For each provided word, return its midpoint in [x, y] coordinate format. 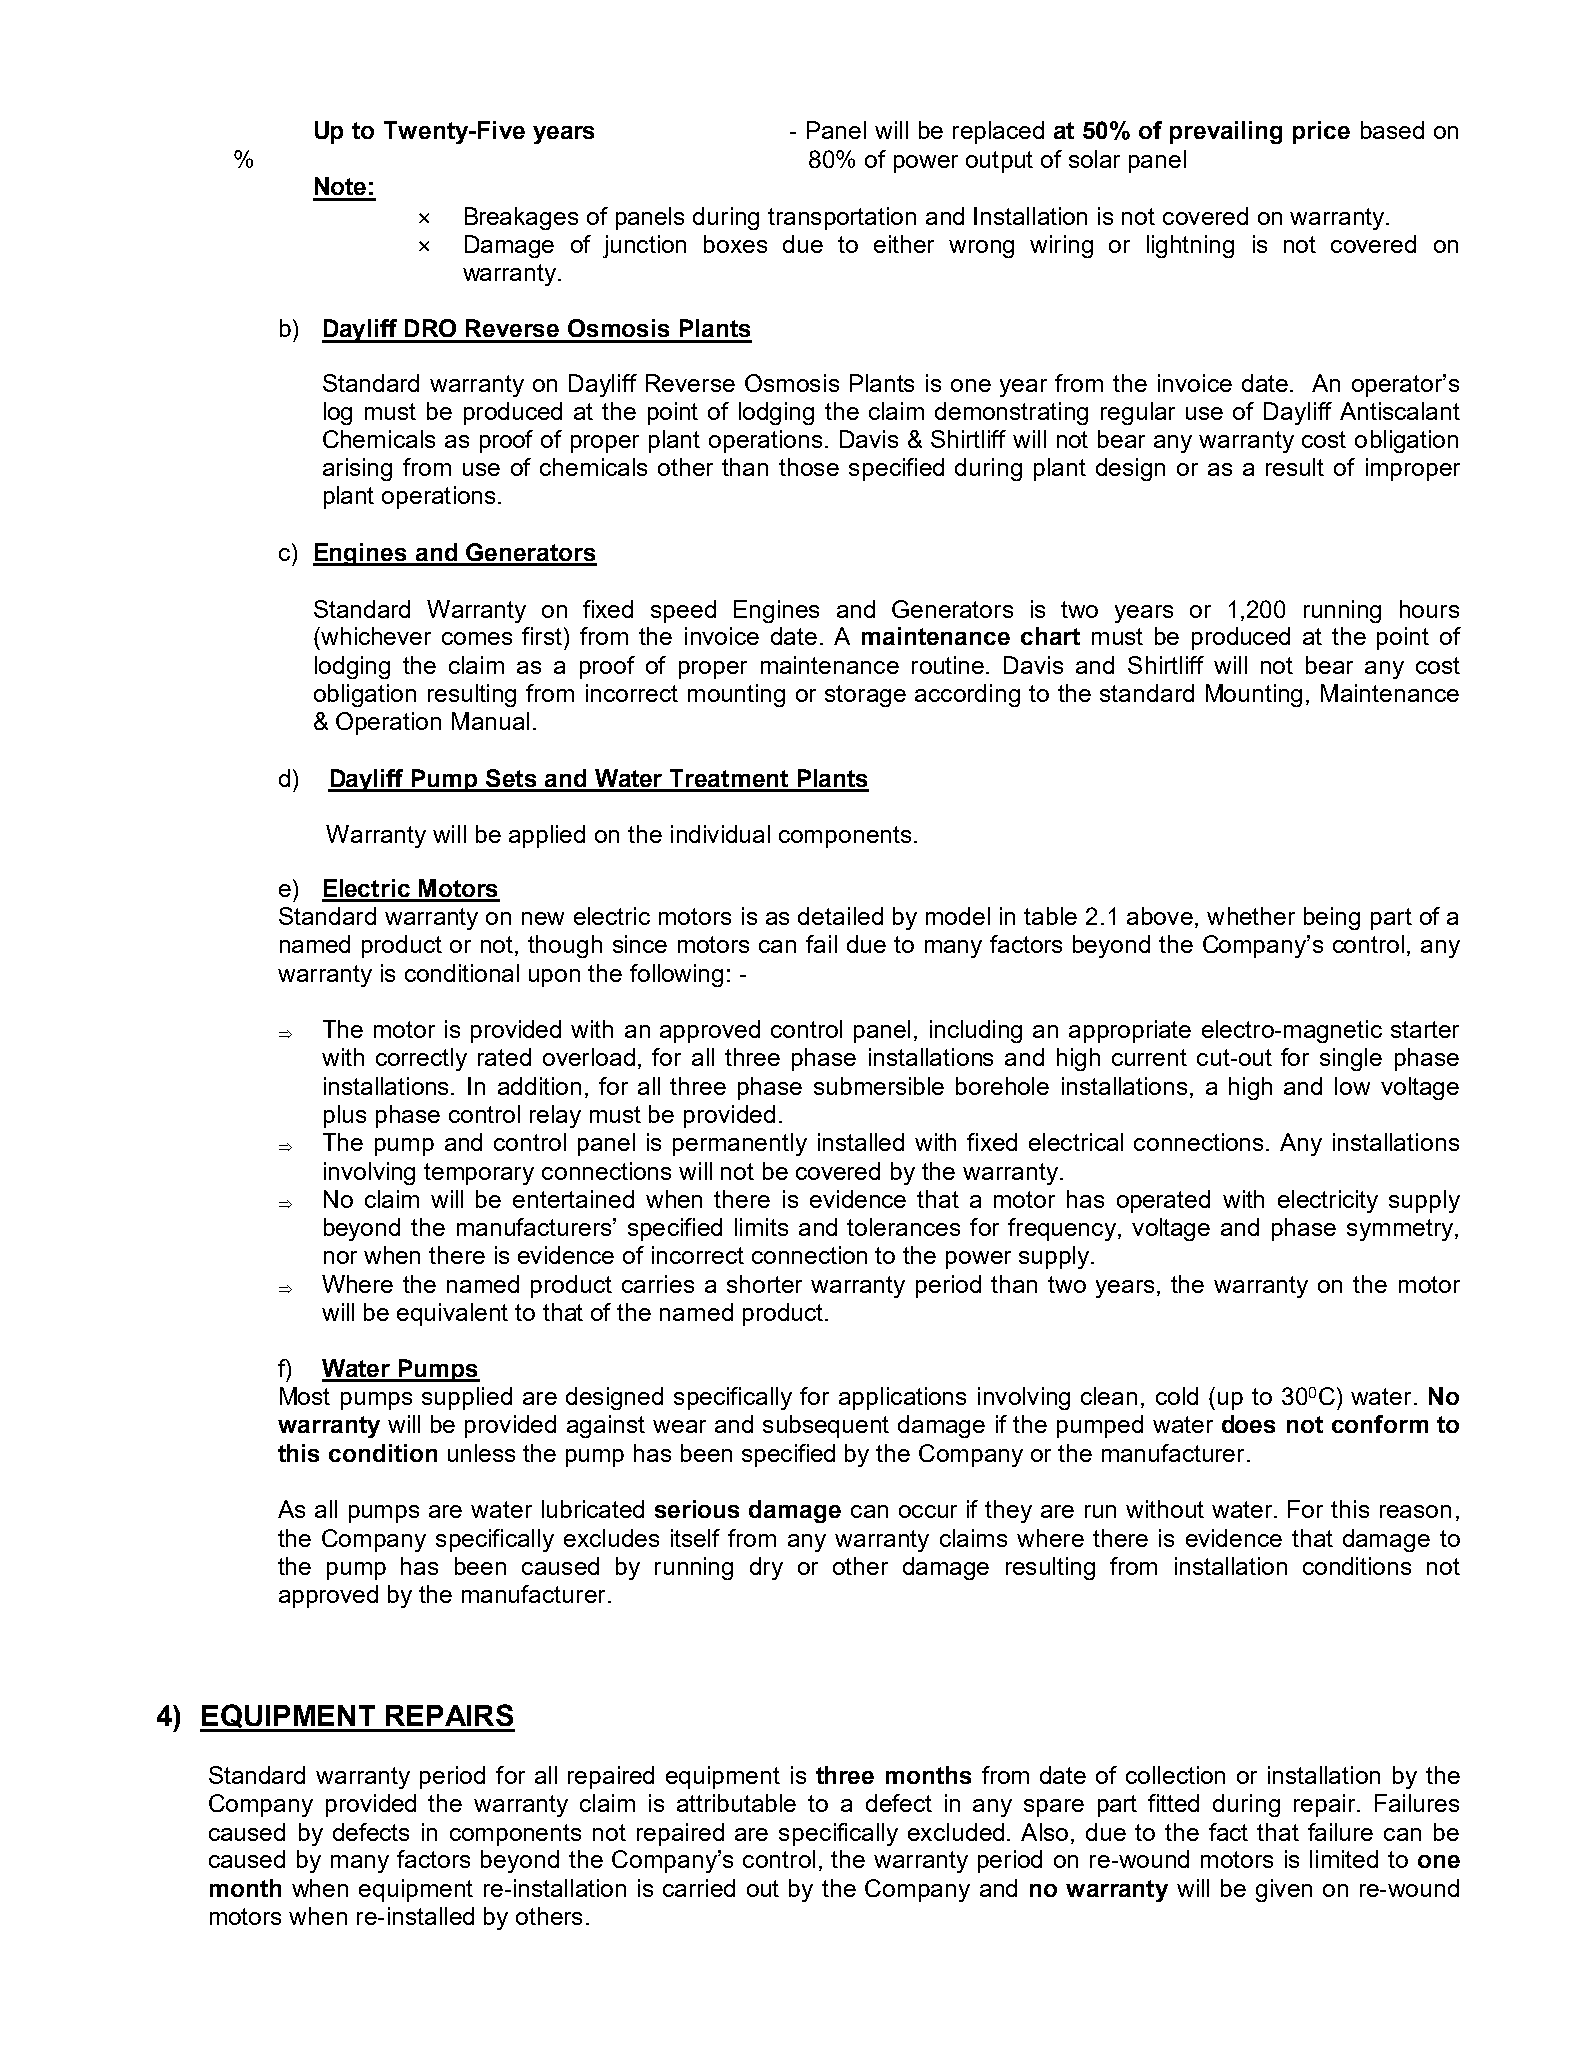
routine [949, 665]
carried [699, 1888]
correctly [421, 1059]
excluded [956, 1832]
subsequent [826, 1426]
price [1321, 132]
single [1351, 1059]
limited [1344, 1859]
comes [477, 638]
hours [1429, 609]
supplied [467, 1398]
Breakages [521, 218]
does [1248, 1424]
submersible [879, 1086]
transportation [842, 218]
